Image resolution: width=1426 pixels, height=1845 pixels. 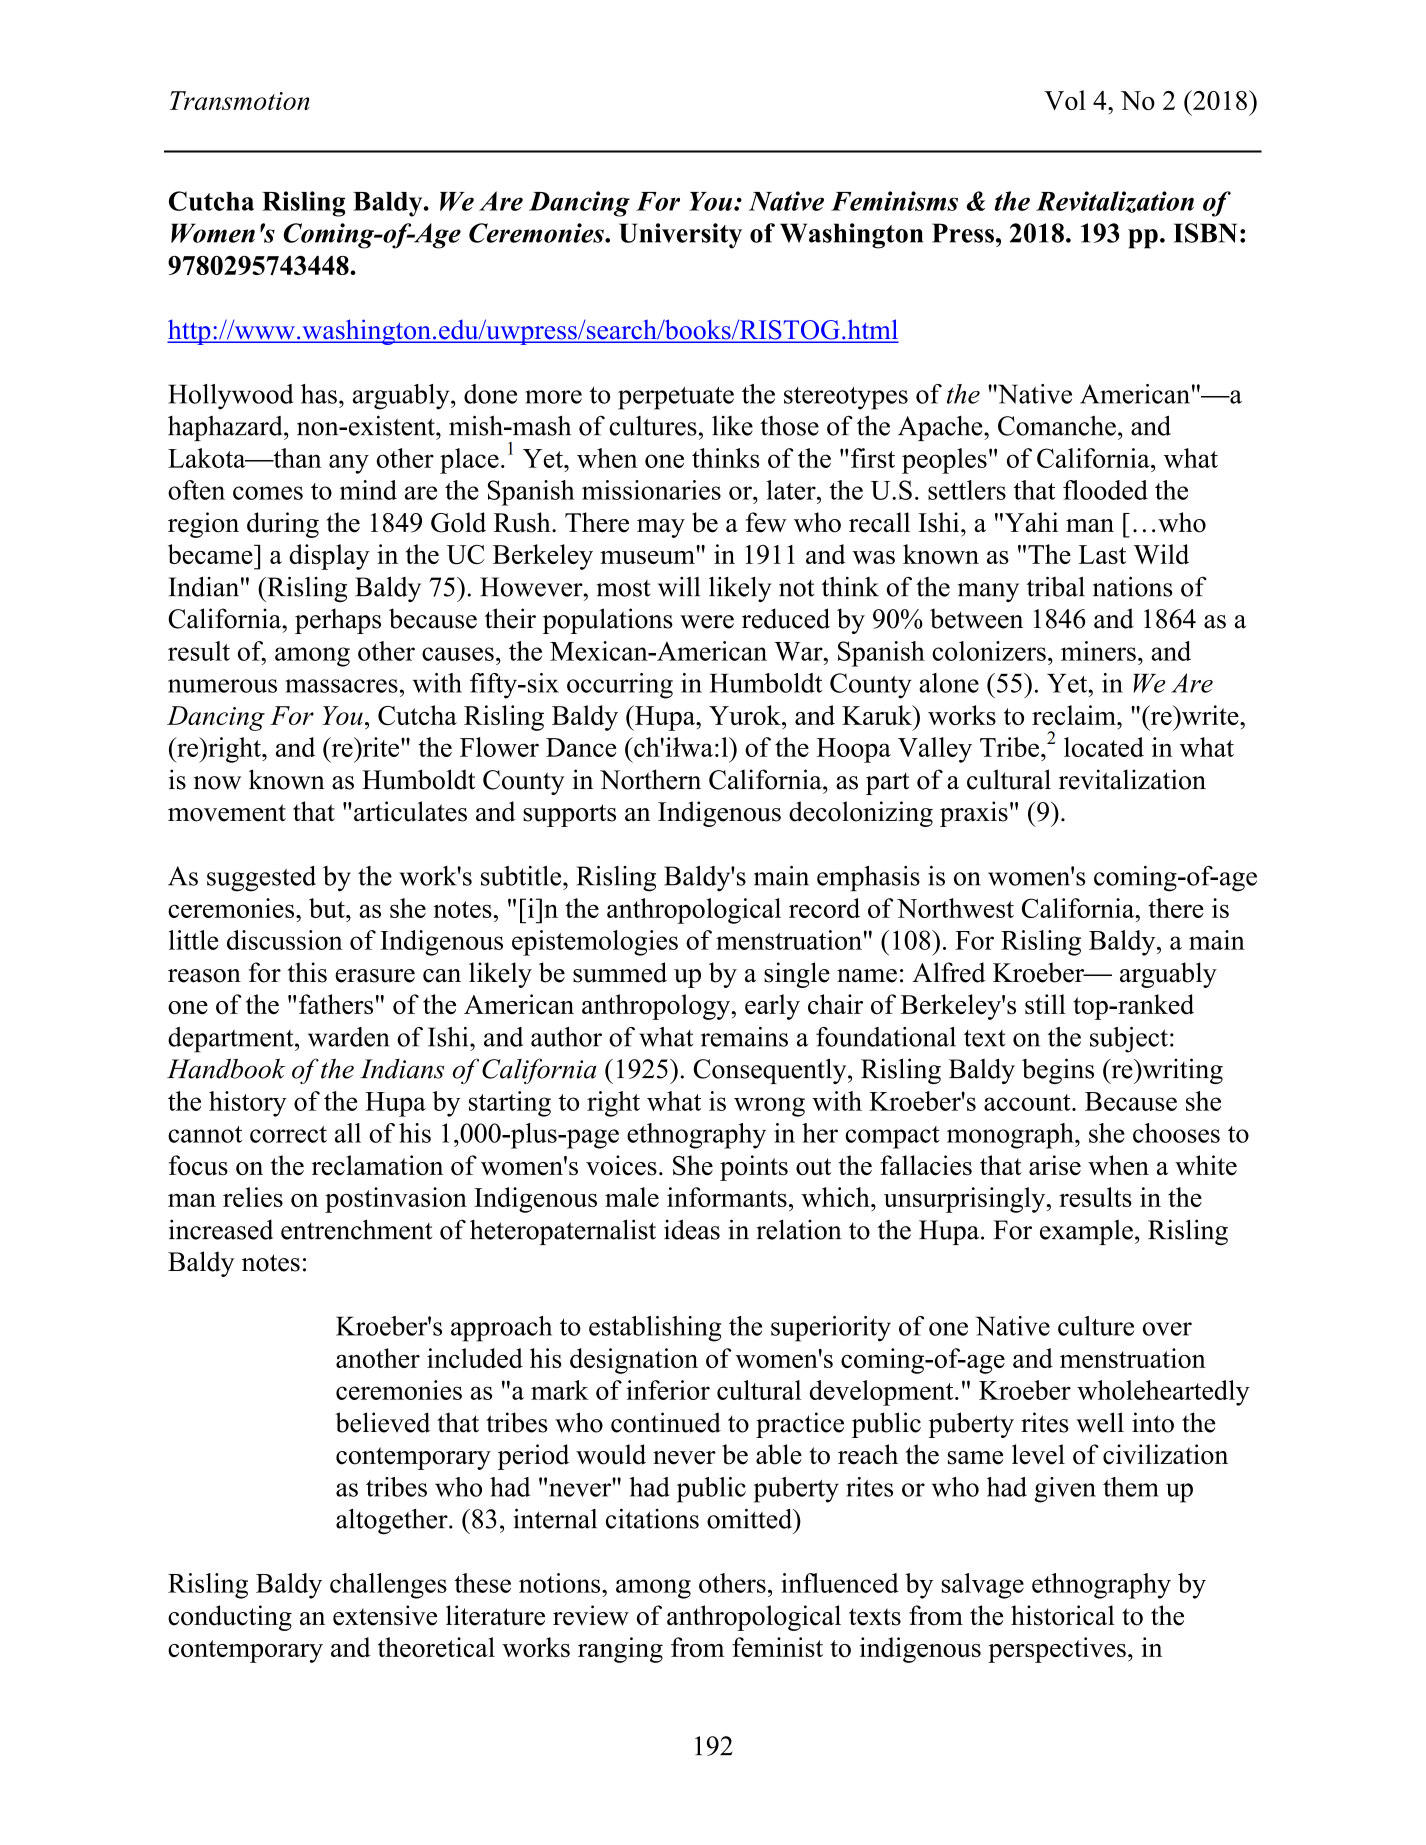 What do you see at coordinates (680, 236) in the screenshot?
I see `University` at bounding box center [680, 236].
